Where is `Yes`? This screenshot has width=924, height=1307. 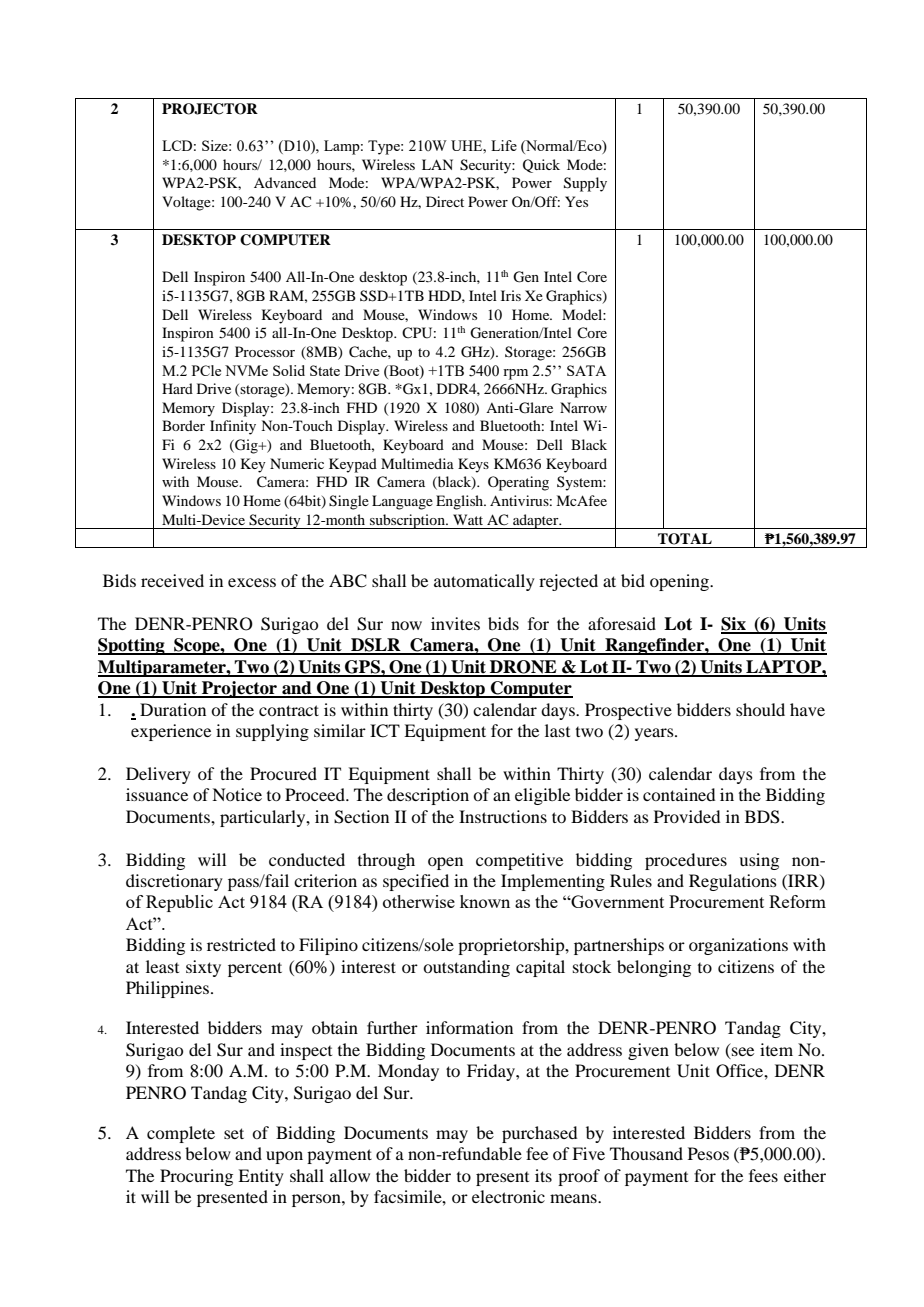
Yes is located at coordinates (576, 201).
